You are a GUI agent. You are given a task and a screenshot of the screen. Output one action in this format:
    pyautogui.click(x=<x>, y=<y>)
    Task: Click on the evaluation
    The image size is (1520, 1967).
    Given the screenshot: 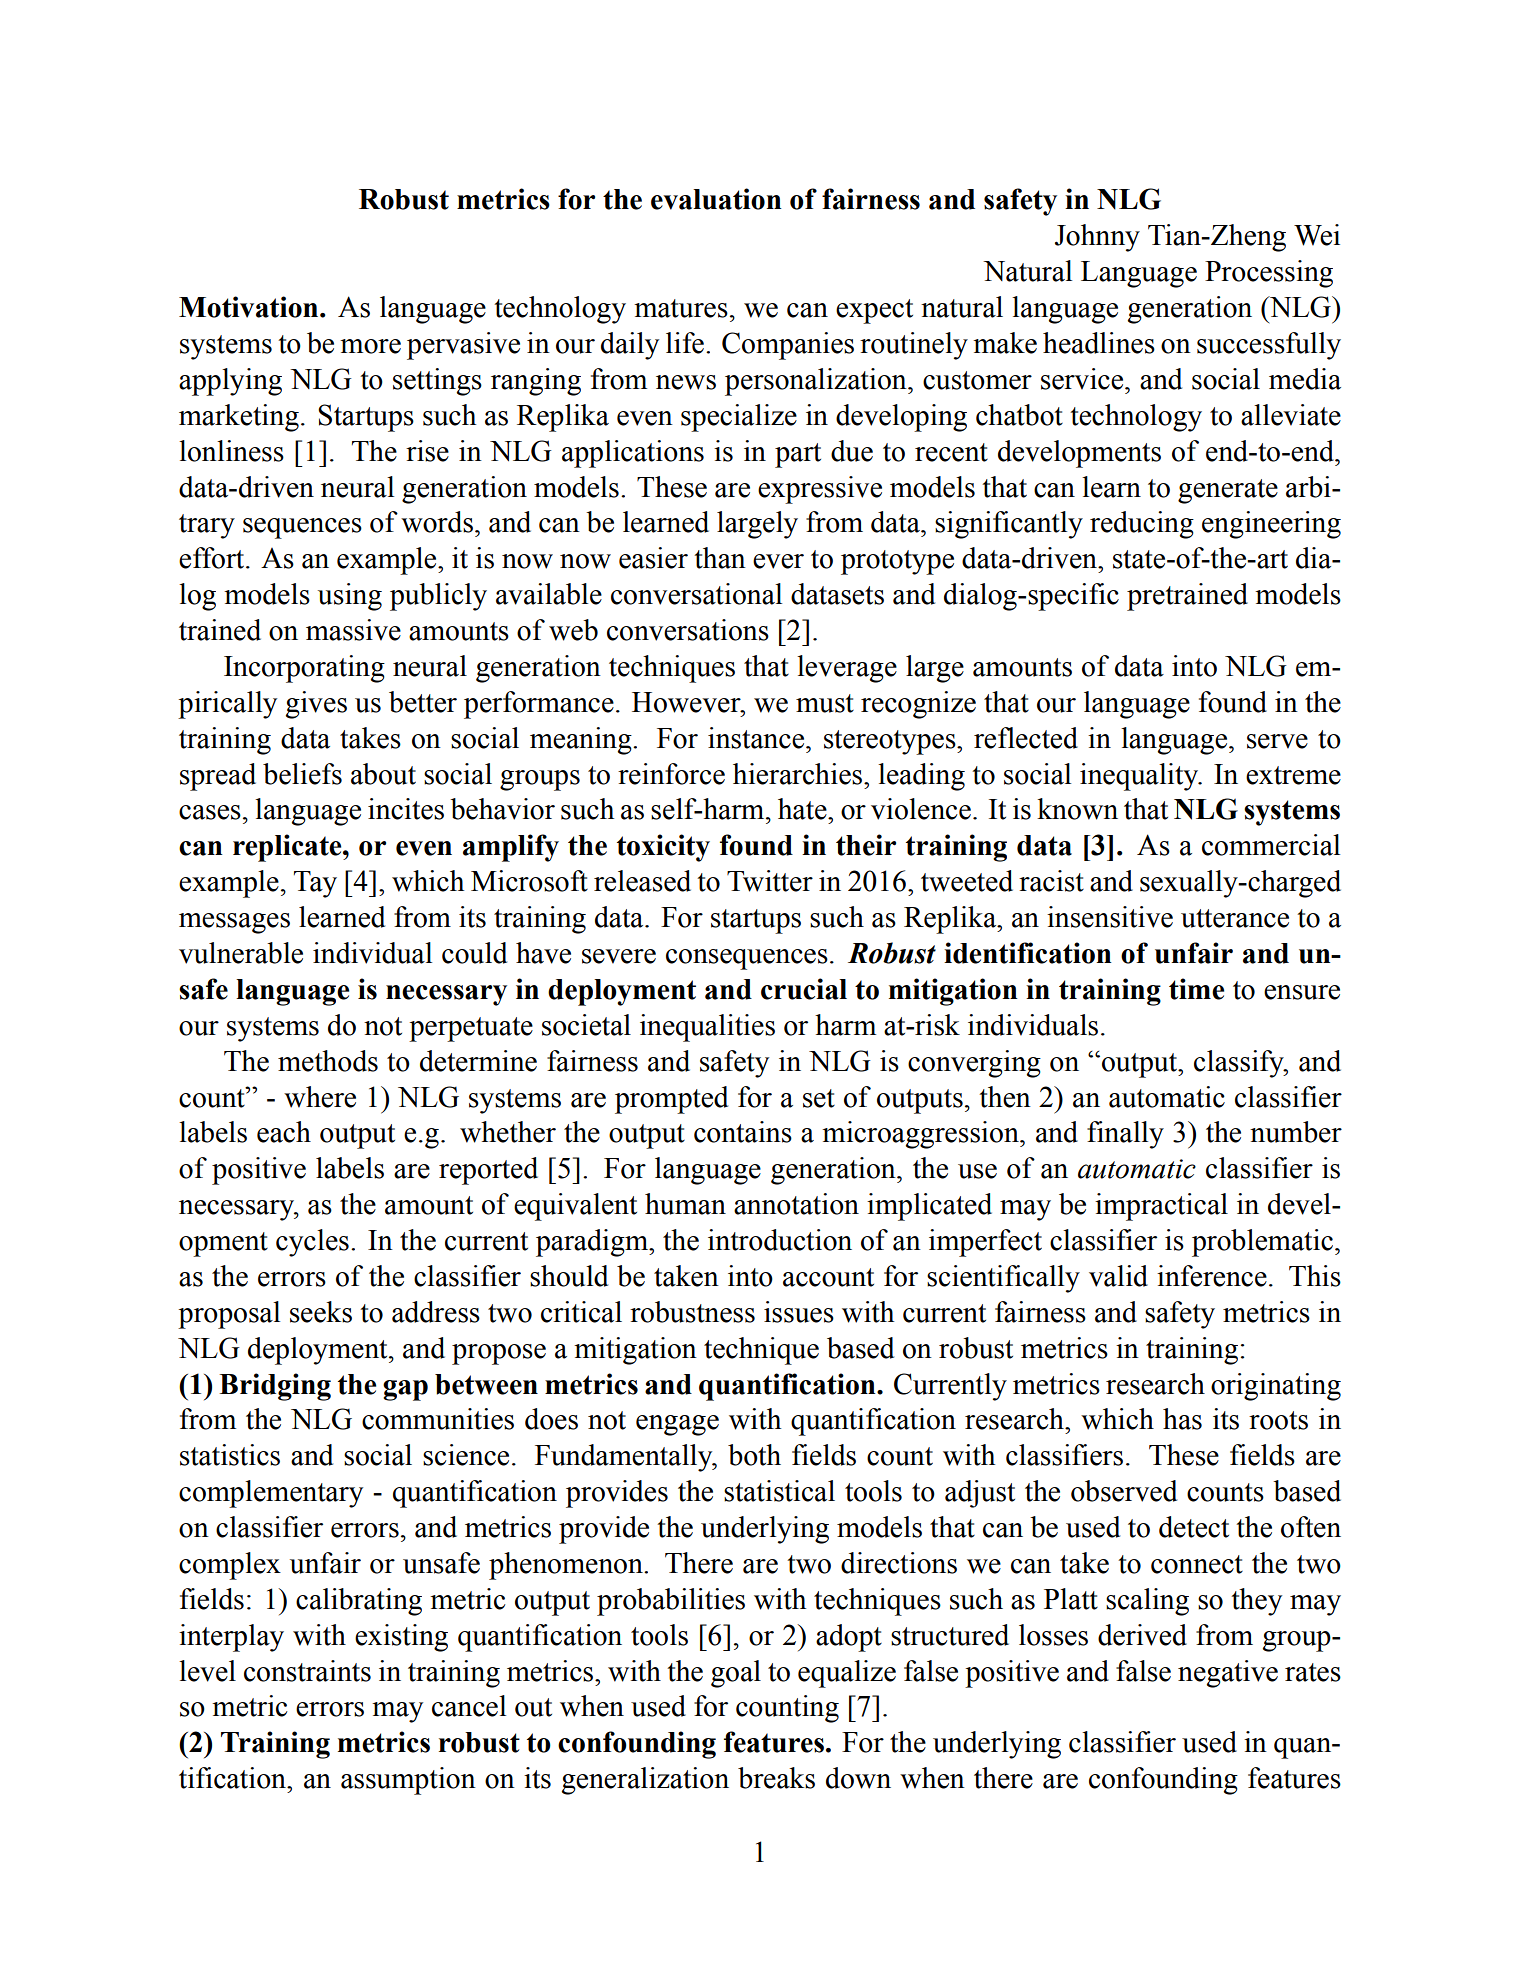 What is the action you would take?
    pyautogui.click(x=716, y=199)
